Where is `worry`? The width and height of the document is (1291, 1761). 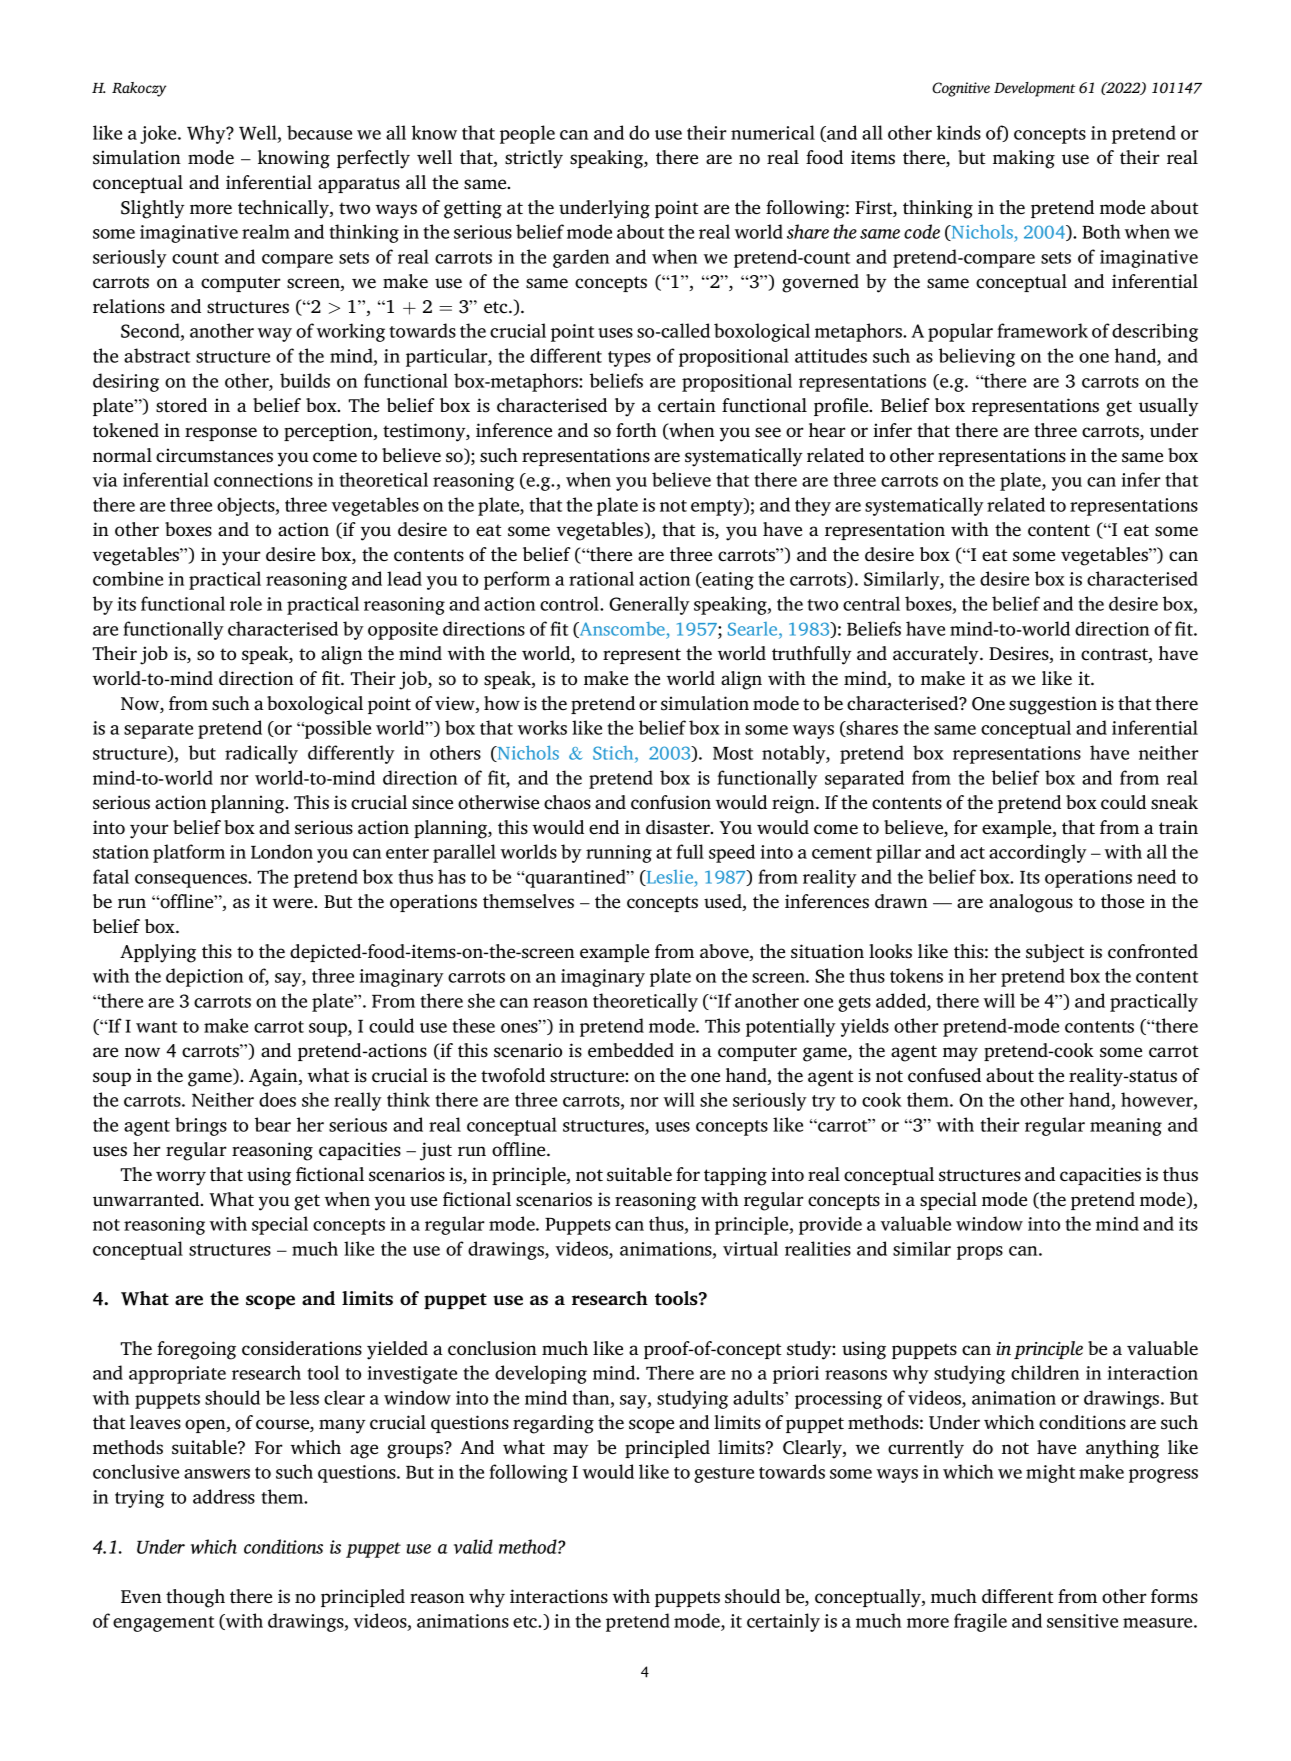 worry is located at coordinates (181, 1178).
